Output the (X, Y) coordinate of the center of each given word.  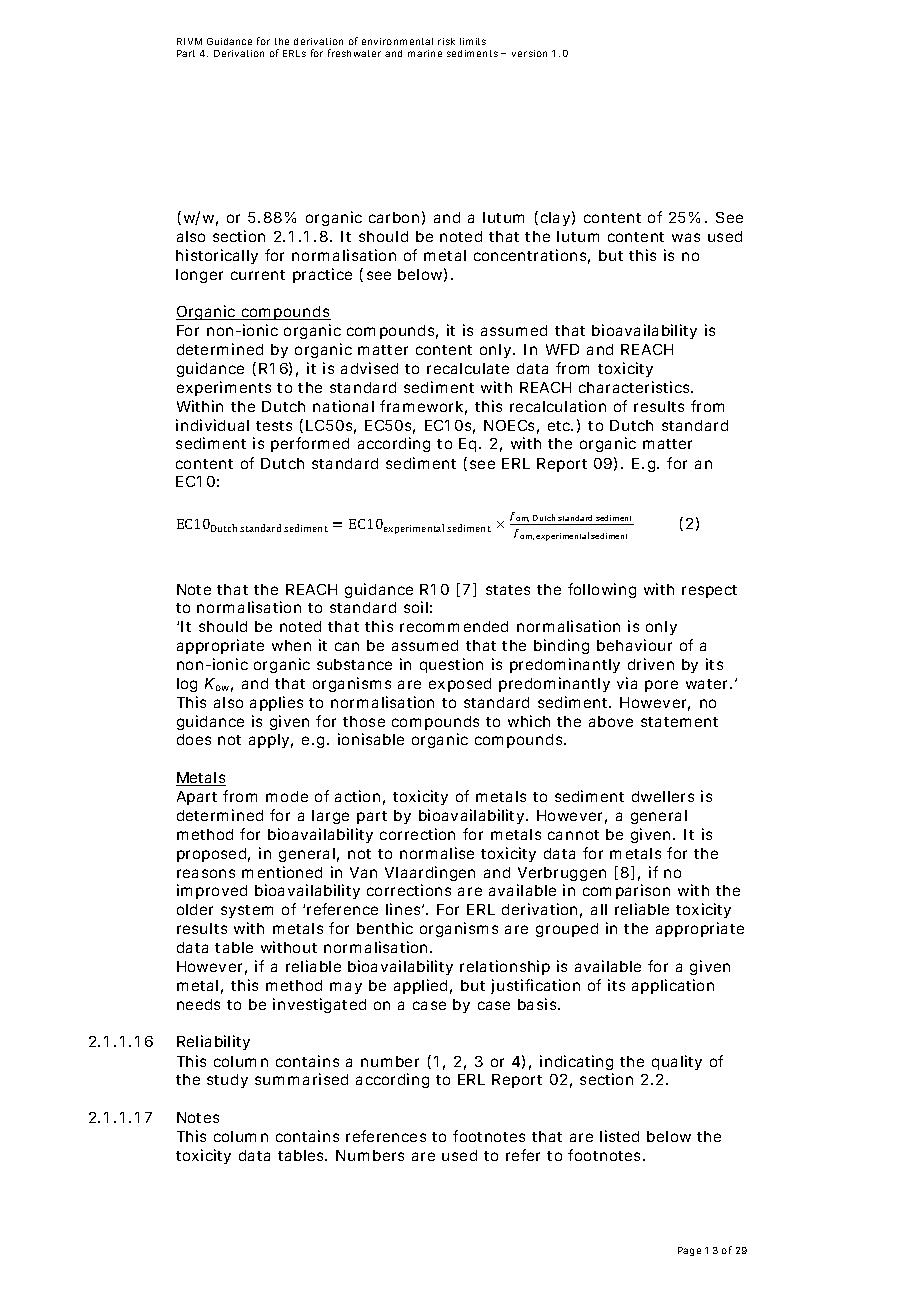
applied (420, 986)
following (602, 590)
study (227, 1081)
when (291, 645)
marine (425, 53)
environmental (397, 41)
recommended (454, 626)
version (529, 53)
